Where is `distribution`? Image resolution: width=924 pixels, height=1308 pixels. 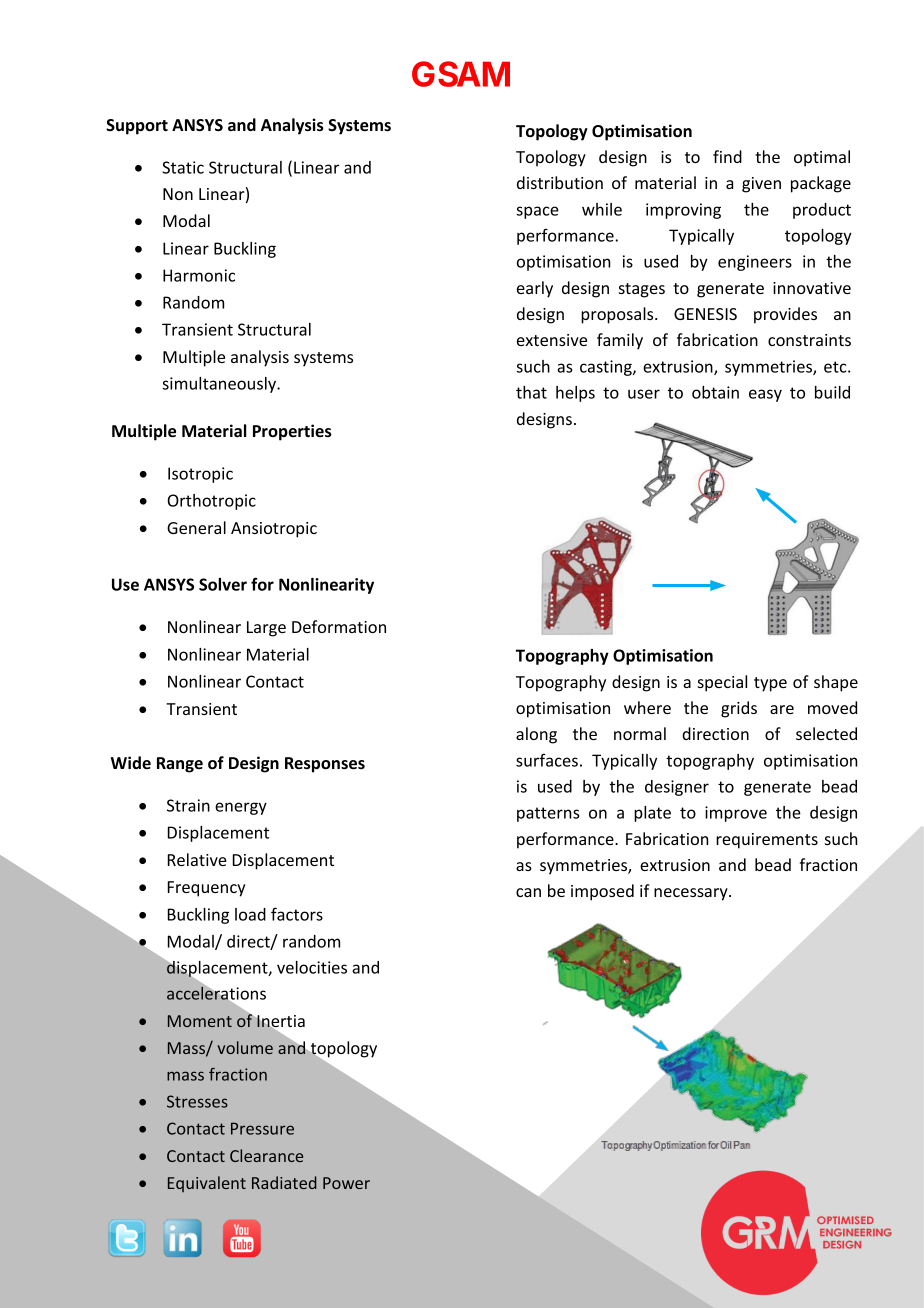
distribution is located at coordinates (560, 182).
